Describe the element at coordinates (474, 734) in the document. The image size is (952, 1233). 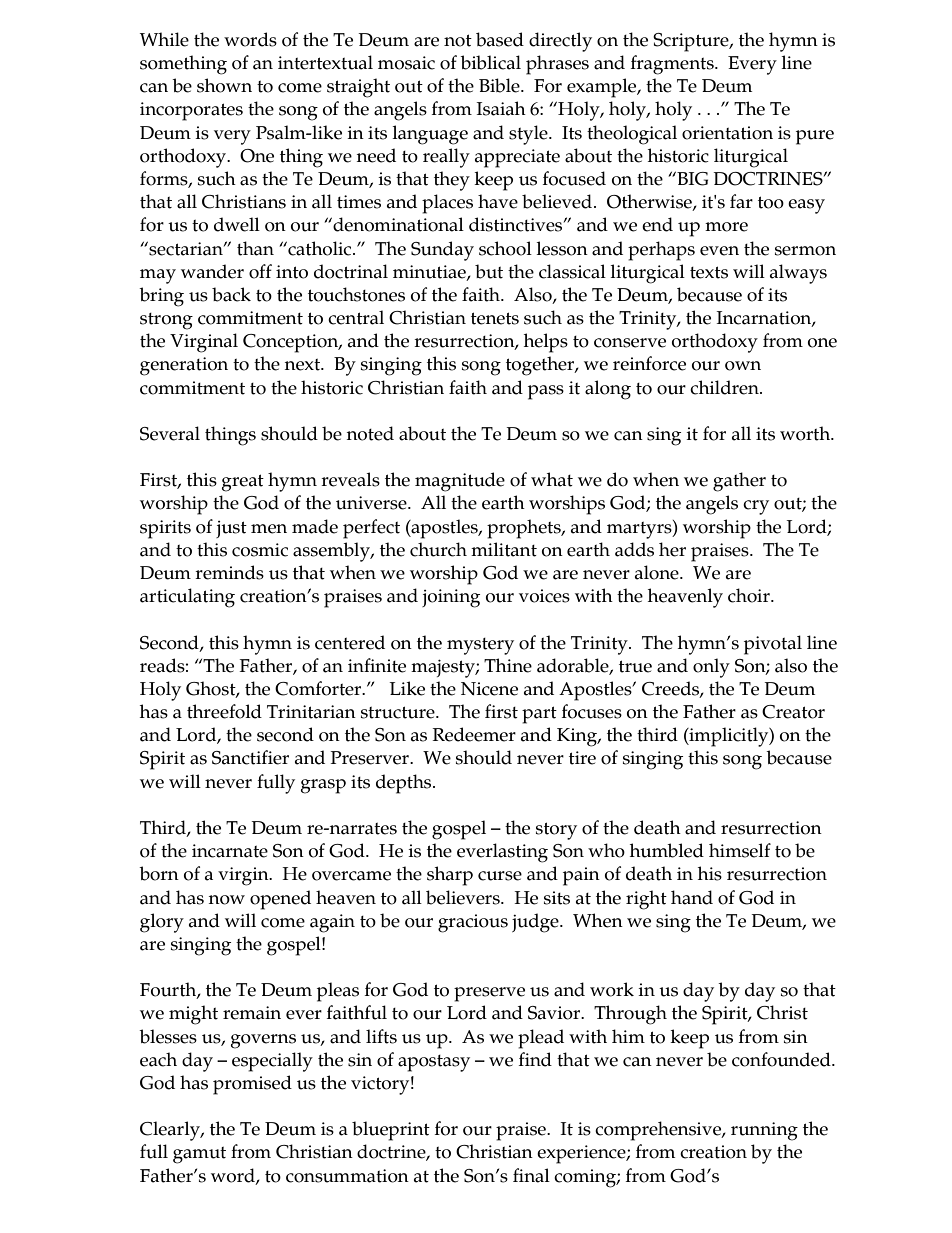
I see `Redeemer` at that location.
